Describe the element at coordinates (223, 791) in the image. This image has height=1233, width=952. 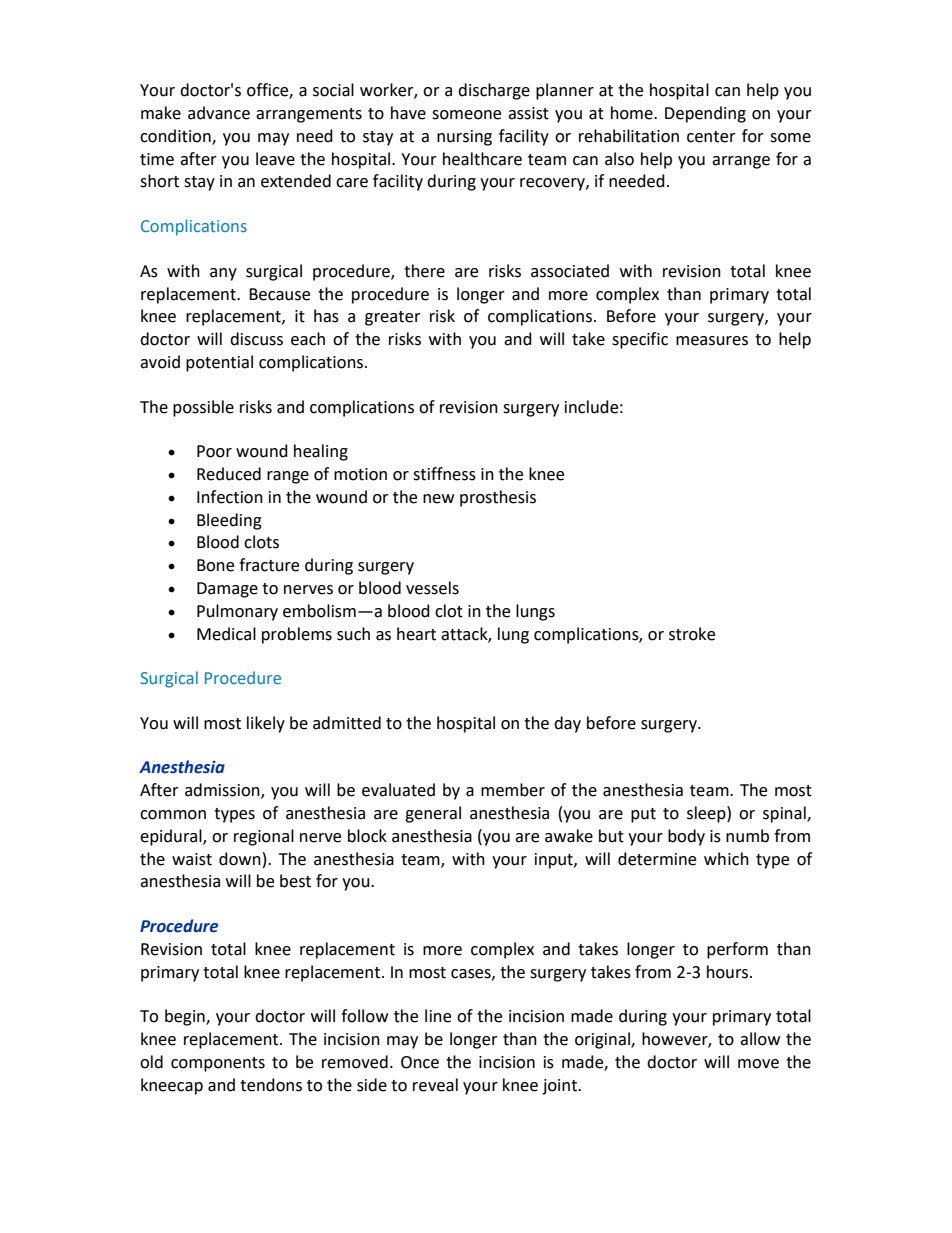
I see `admission` at that location.
